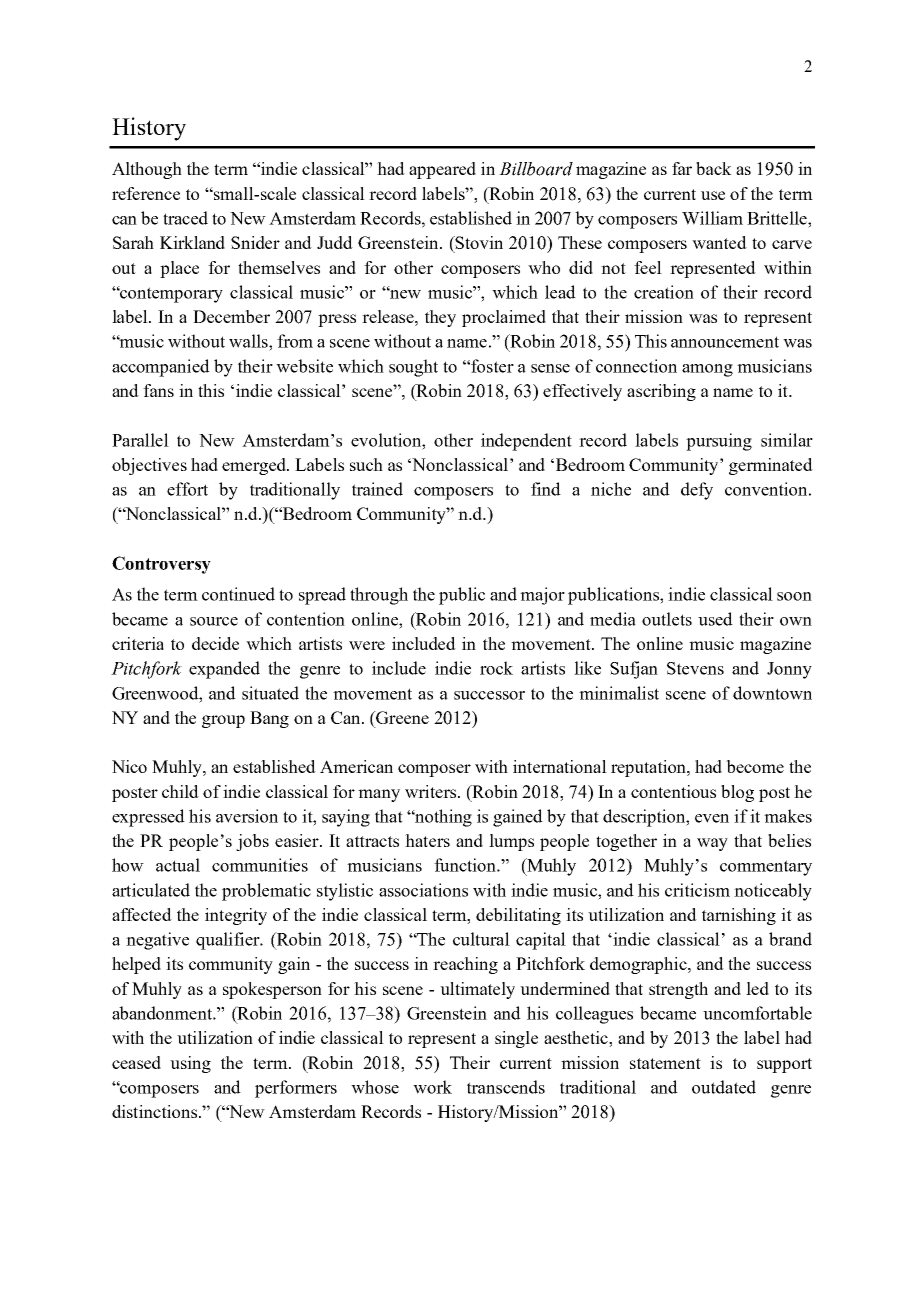 Image resolution: width=924 pixels, height=1307 pixels. What do you see at coordinates (185, 218) in the image?
I see `traced` at bounding box center [185, 218].
